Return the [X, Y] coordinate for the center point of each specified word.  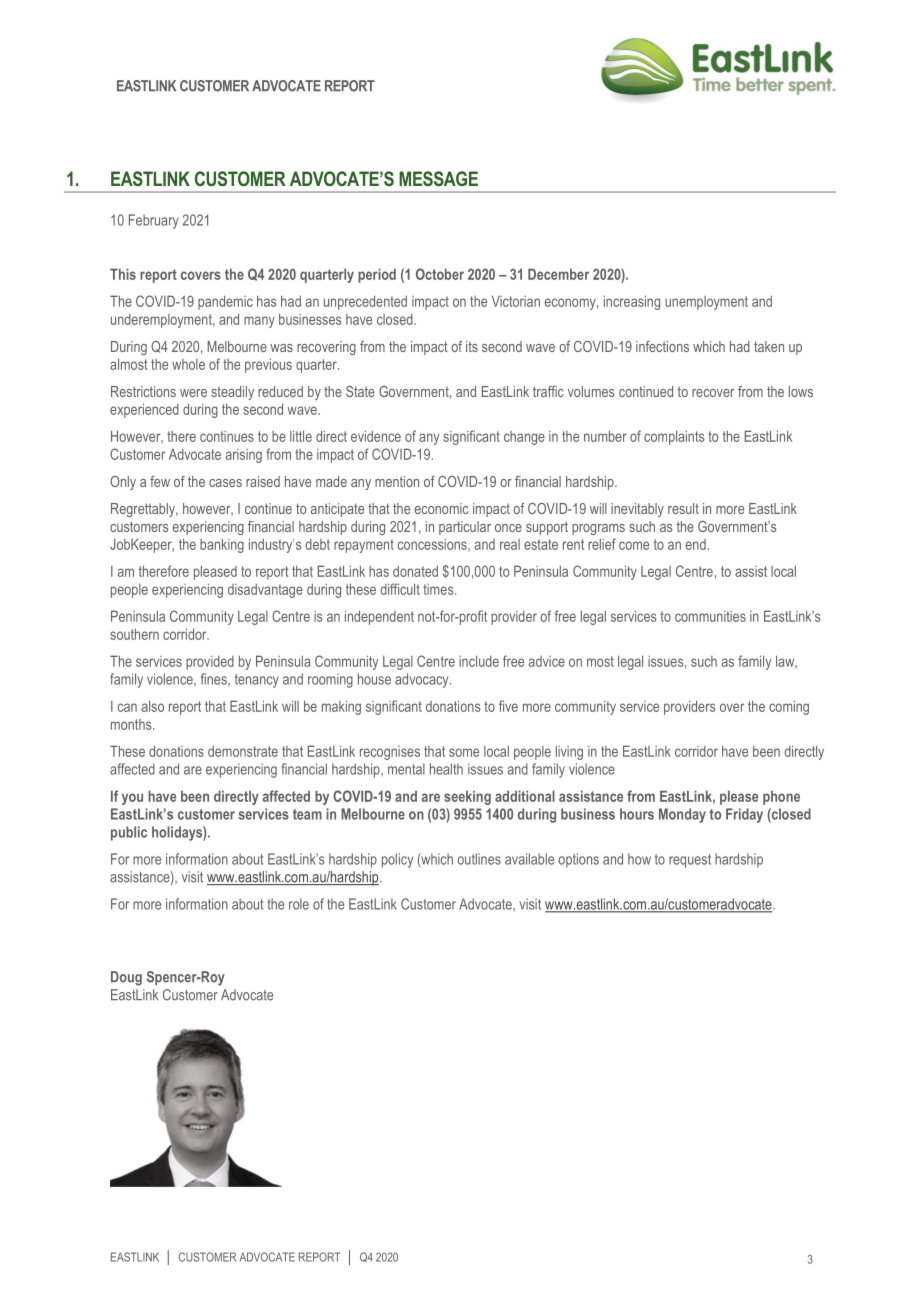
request [690, 861]
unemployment [706, 303]
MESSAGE [438, 178]
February [154, 221]
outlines [479, 859]
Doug [126, 978]
